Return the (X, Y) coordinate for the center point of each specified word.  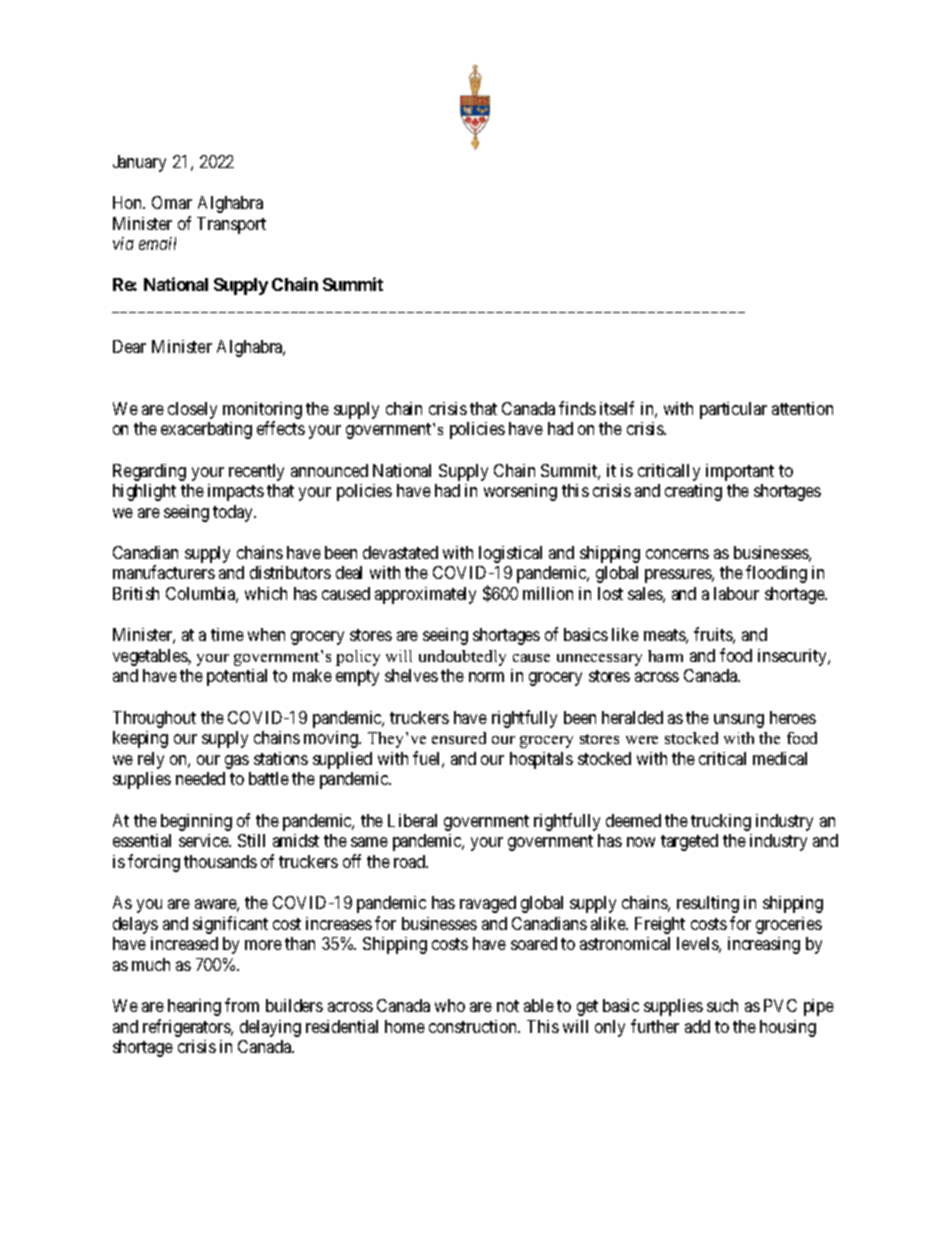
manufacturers (164, 572)
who (450, 1005)
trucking (721, 822)
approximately (425, 595)
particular (733, 410)
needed (200, 778)
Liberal (412, 820)
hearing (194, 1007)
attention (802, 408)
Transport (231, 225)
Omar (172, 202)
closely (192, 410)
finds (577, 408)
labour (736, 593)
